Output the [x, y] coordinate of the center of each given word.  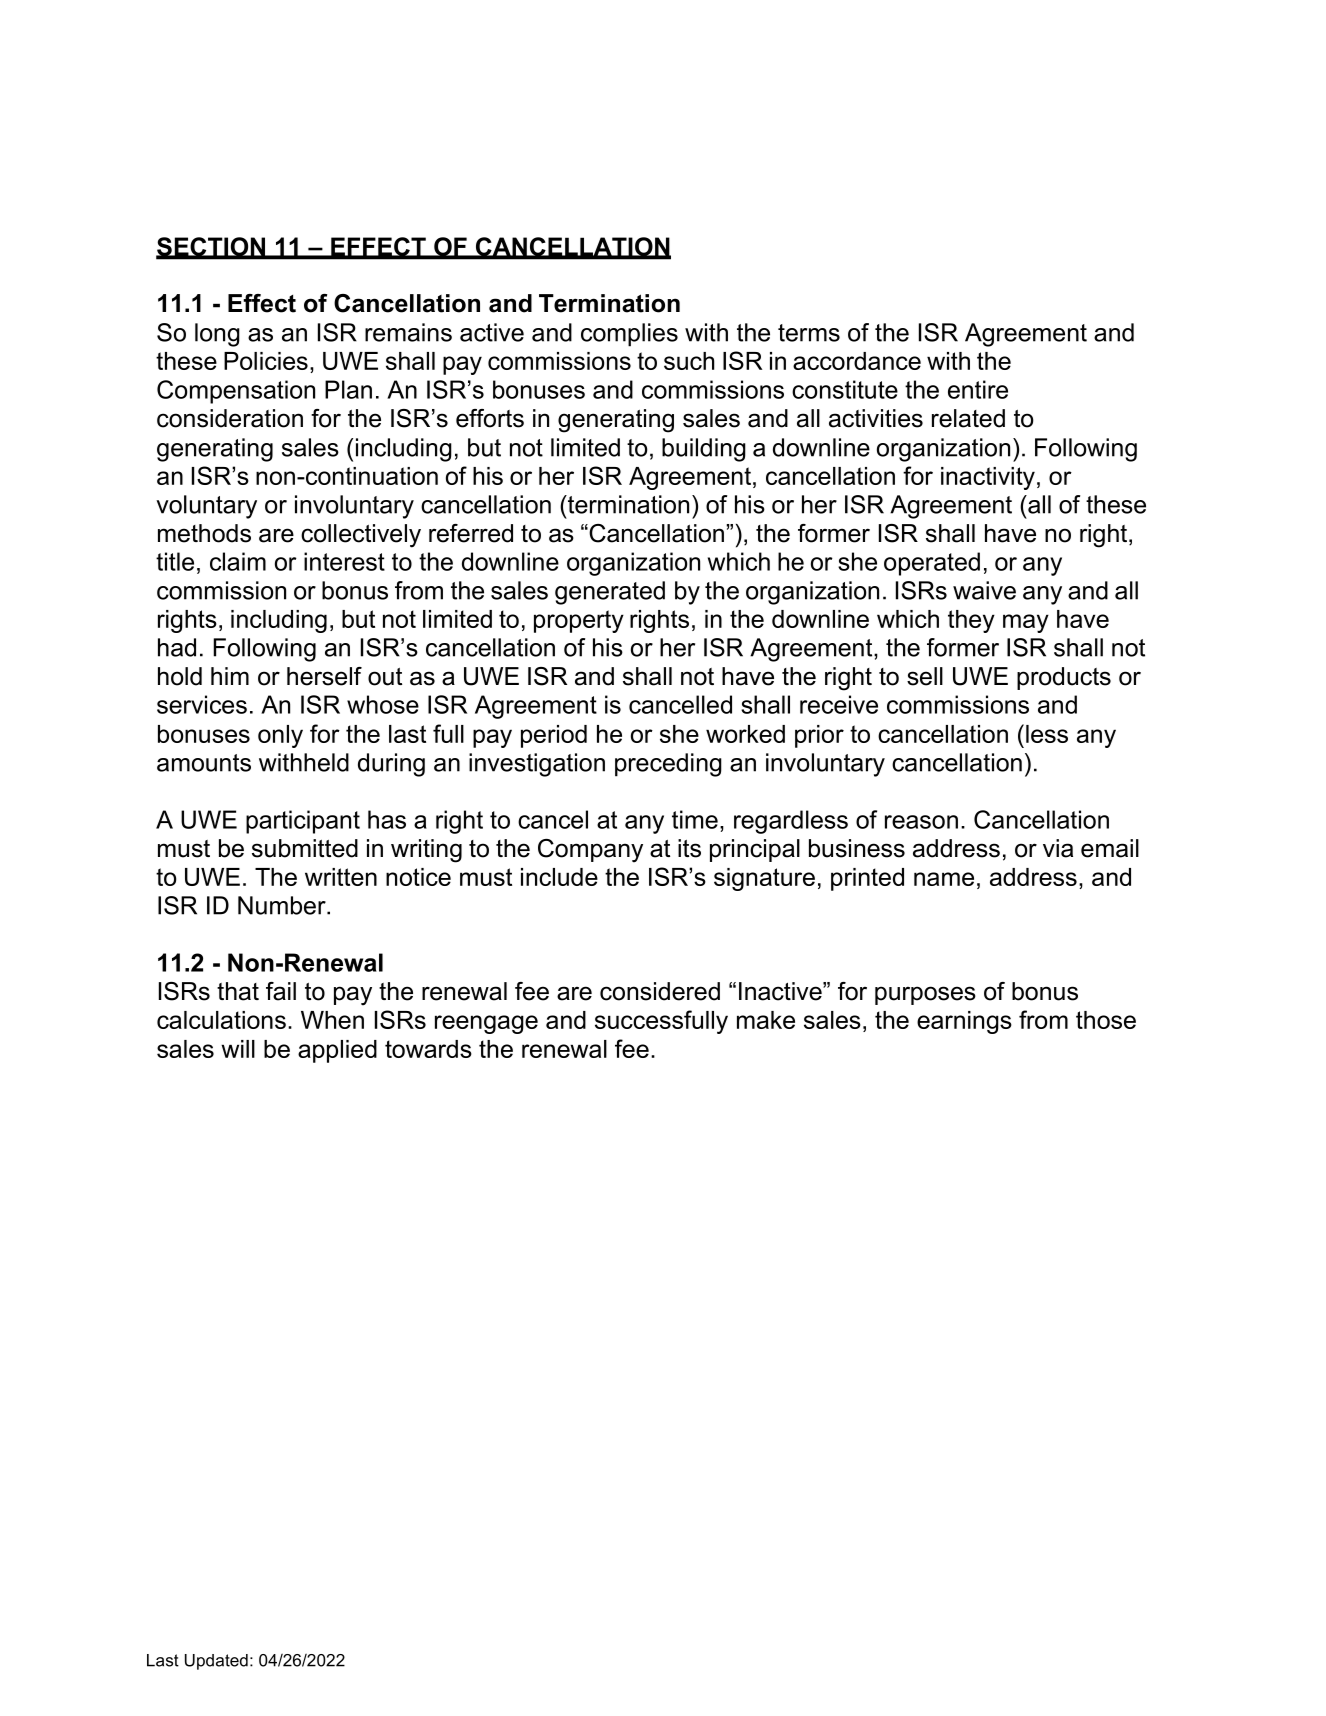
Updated [216, 1662]
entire [978, 389]
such [689, 361]
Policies [266, 361]
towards [428, 1049]
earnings [964, 1022]
